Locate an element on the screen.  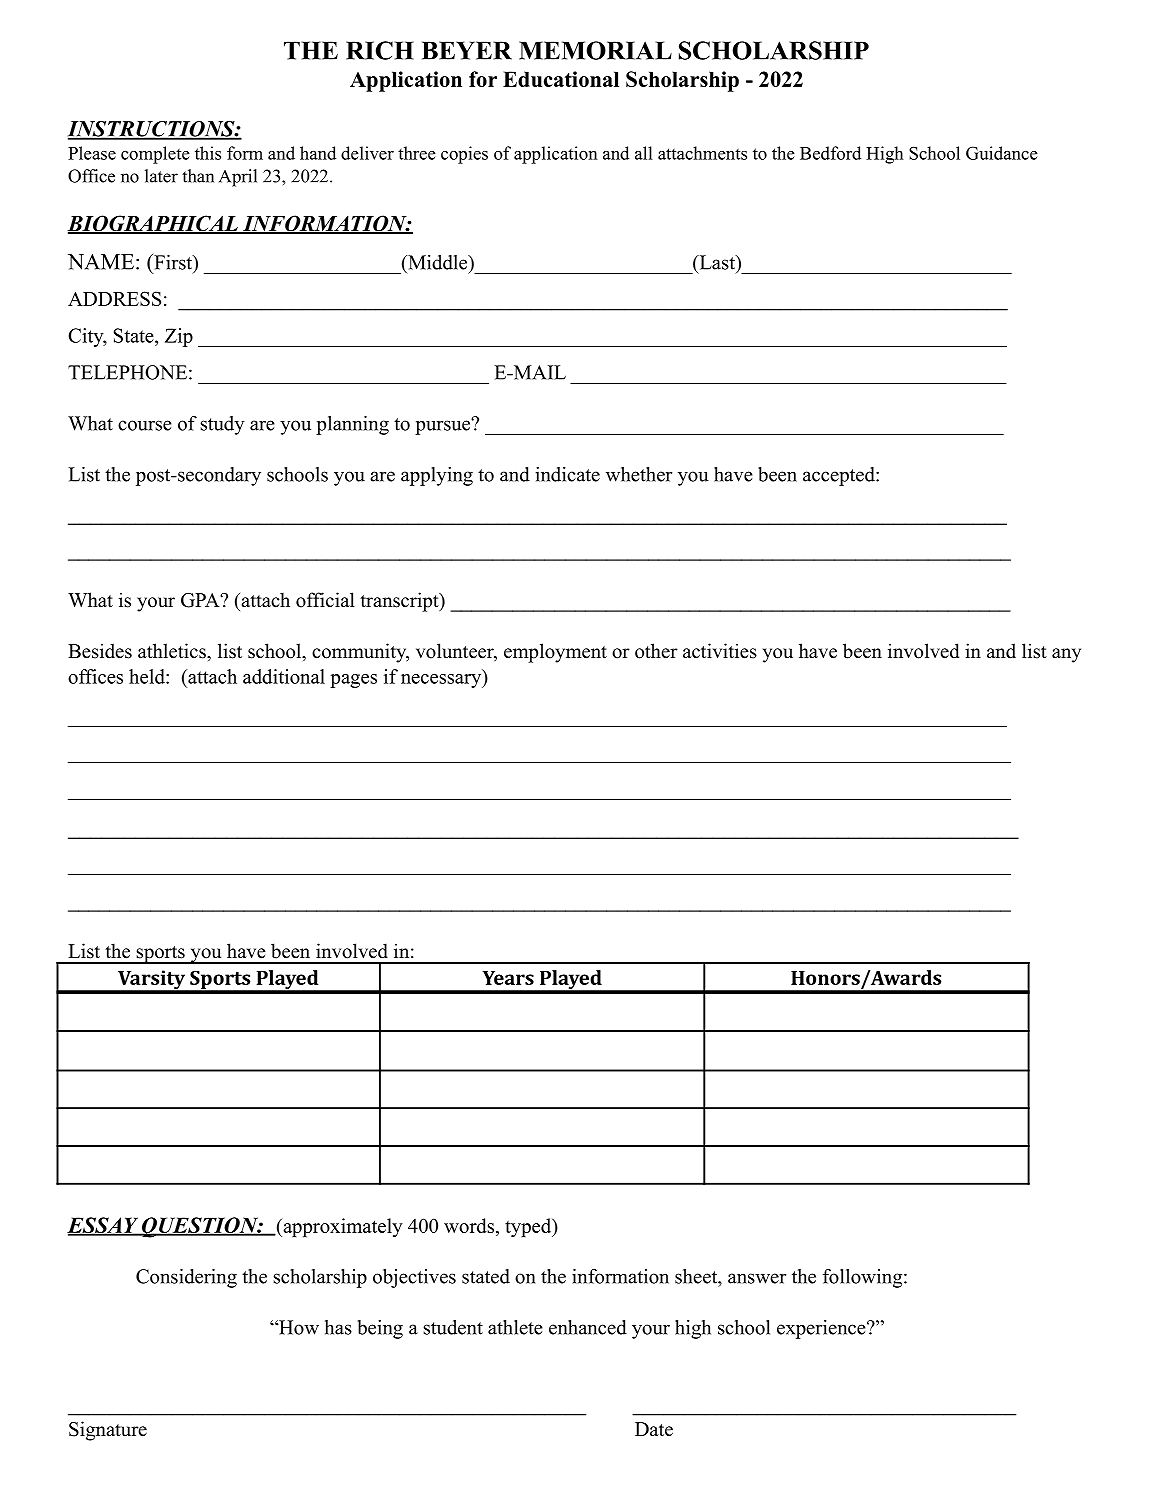
Guidance is located at coordinates (1002, 153).
